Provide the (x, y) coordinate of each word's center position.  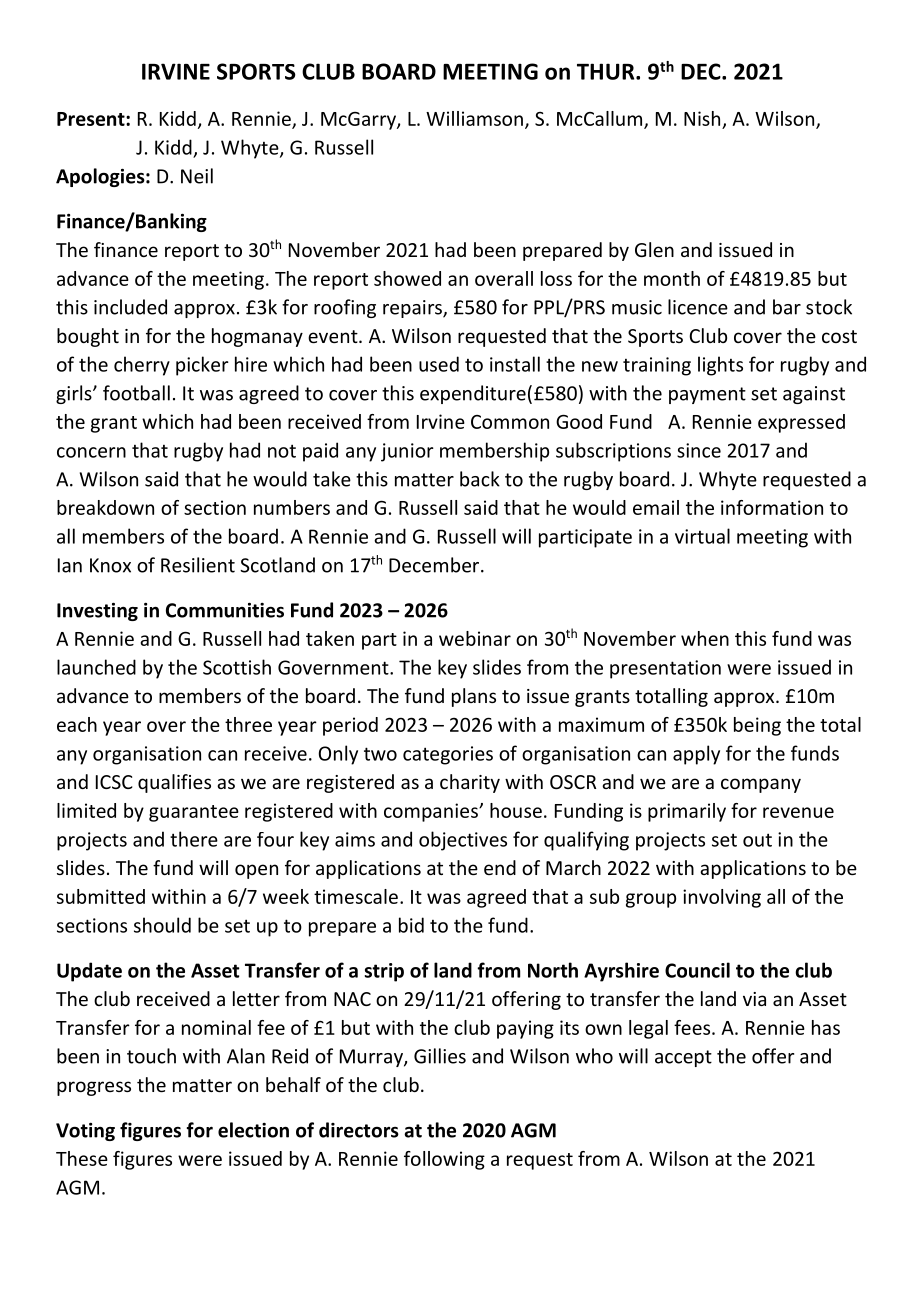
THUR (607, 71)
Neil (197, 176)
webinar (475, 638)
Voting (85, 1132)
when (705, 638)
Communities (225, 610)
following (444, 1160)
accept (683, 1058)
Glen (654, 249)
